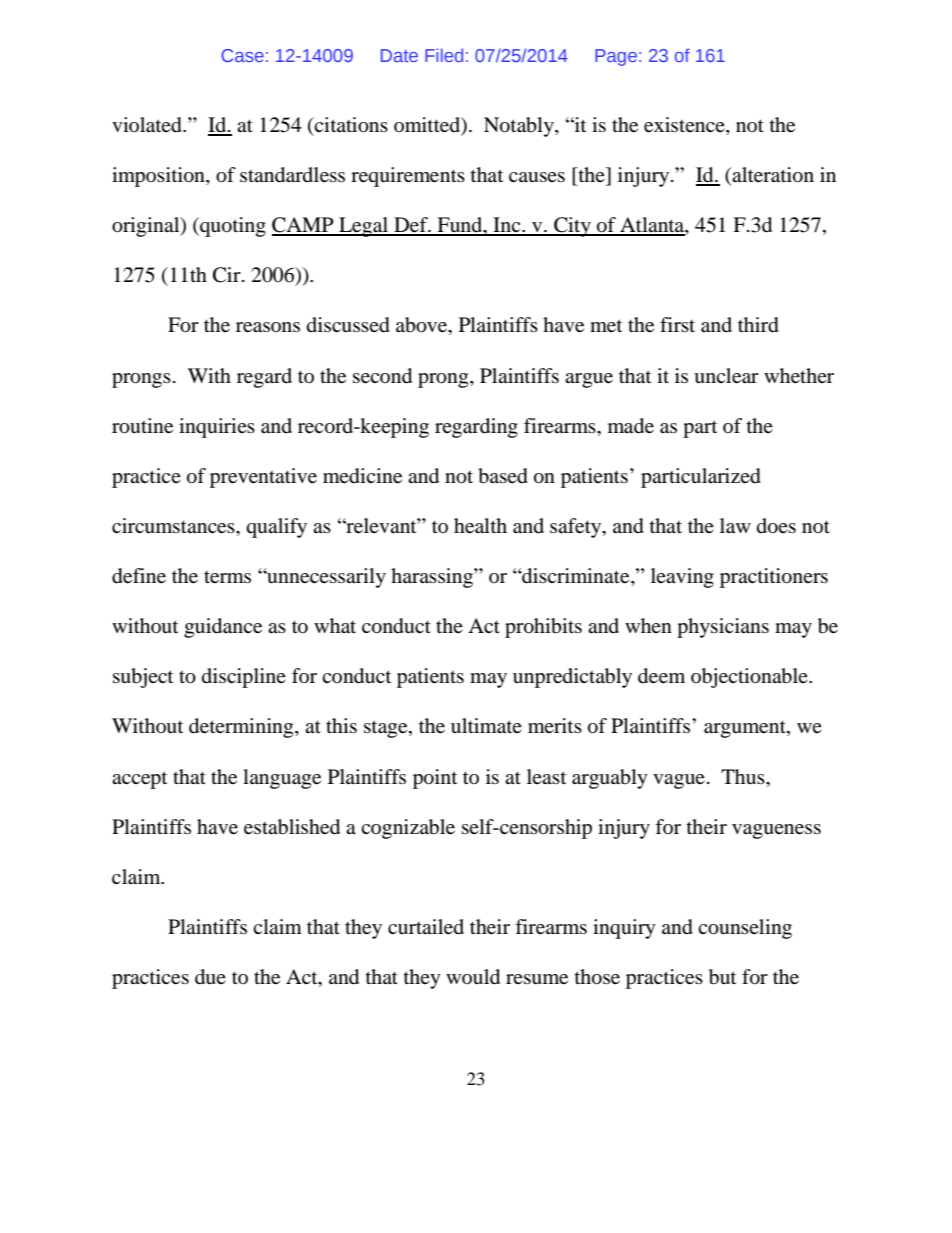  I want to click on but, so click(722, 977).
